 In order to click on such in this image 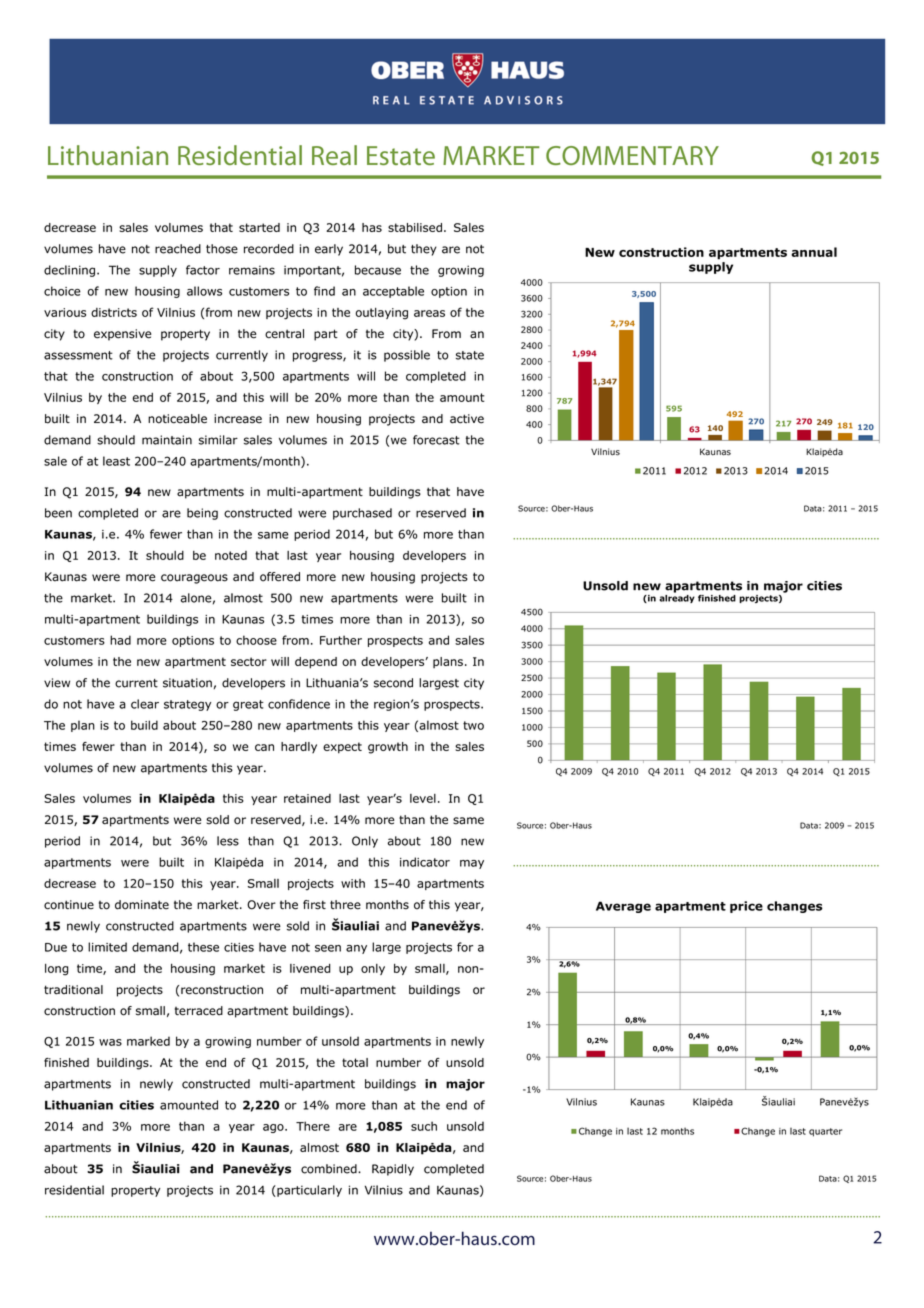, I will do `click(424, 1126)`.
